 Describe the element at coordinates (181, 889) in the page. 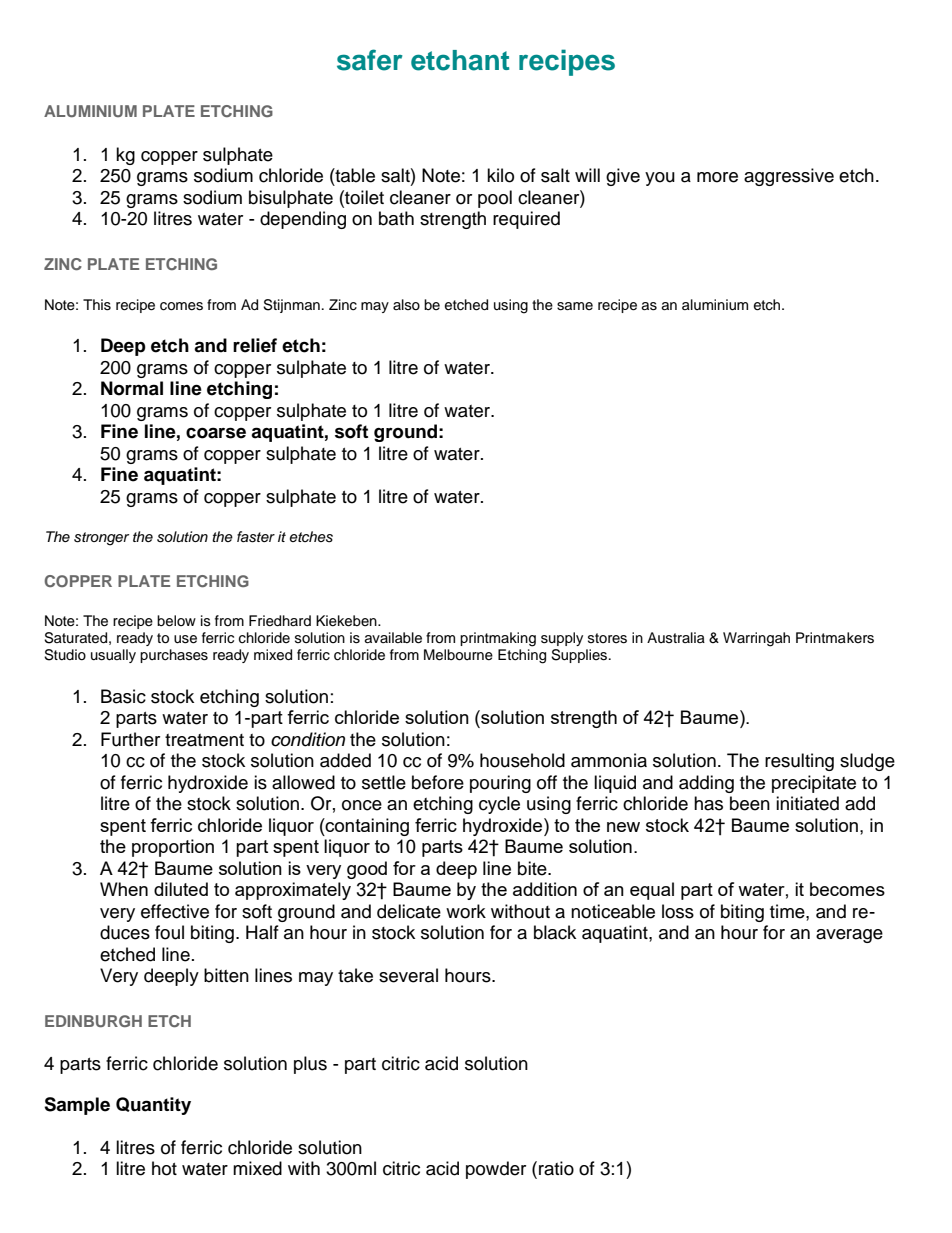

I see `diluted` at that location.
